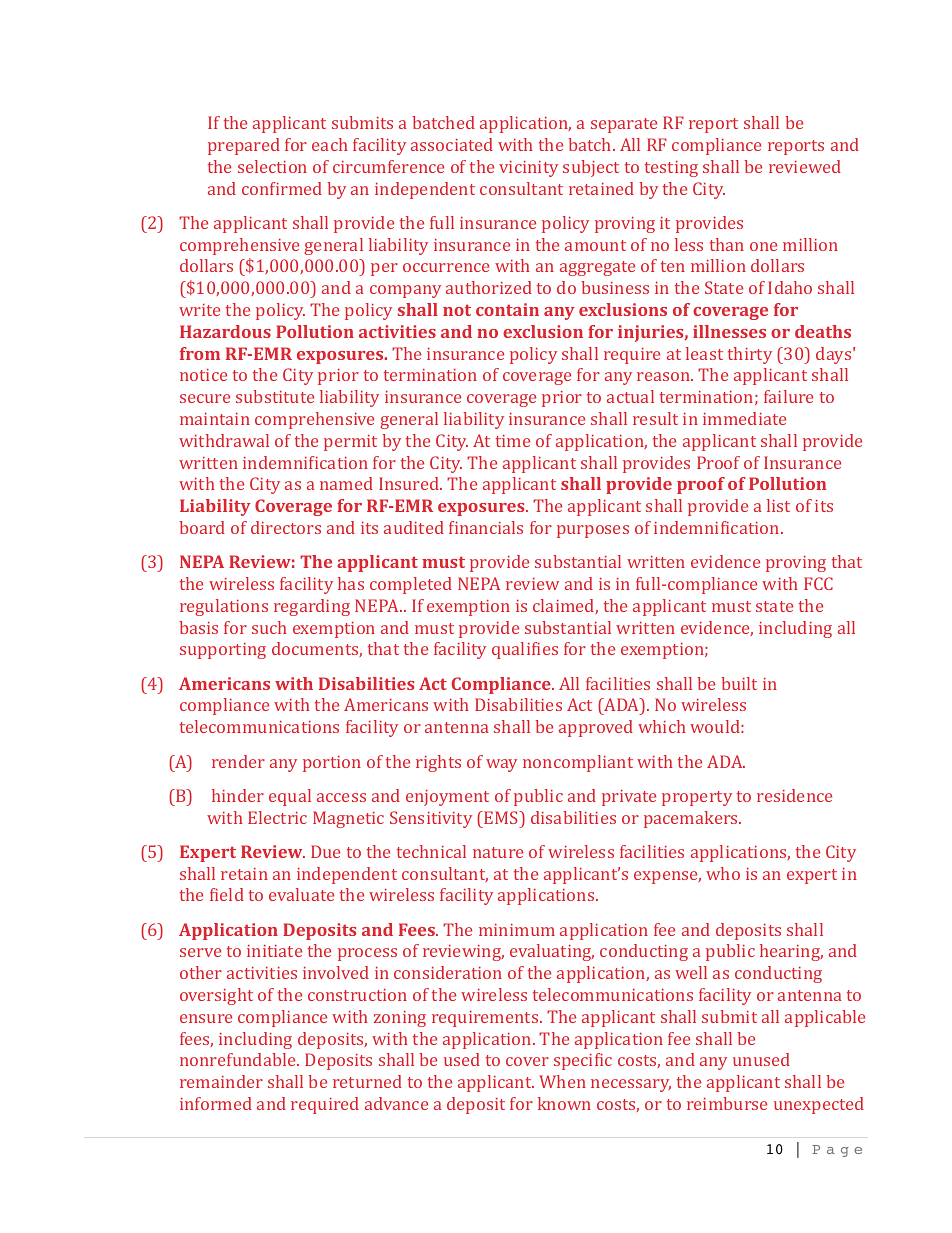 The image size is (952, 1233). I want to click on remainder, so click(221, 1081).
